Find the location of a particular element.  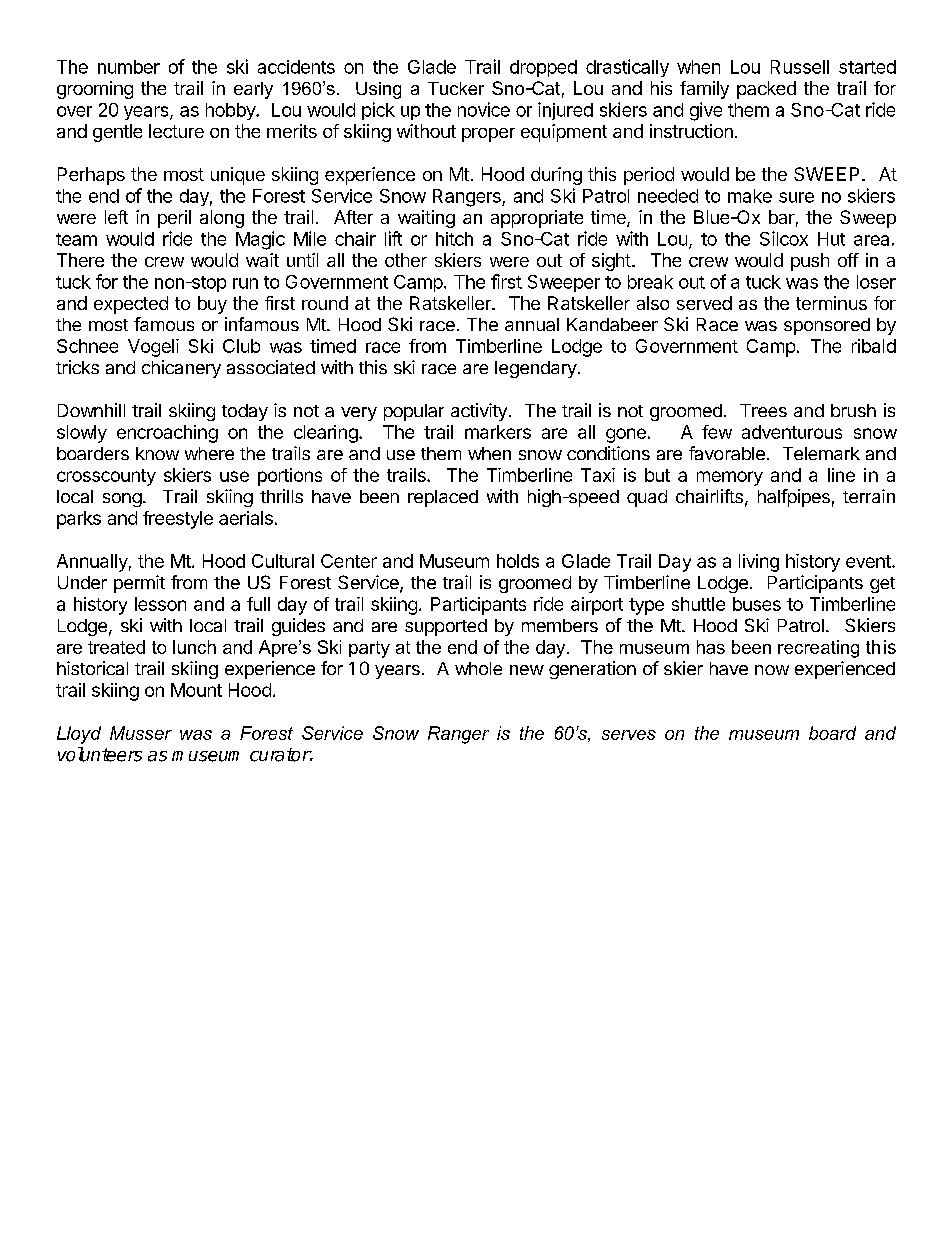

Trees is located at coordinates (763, 410).
